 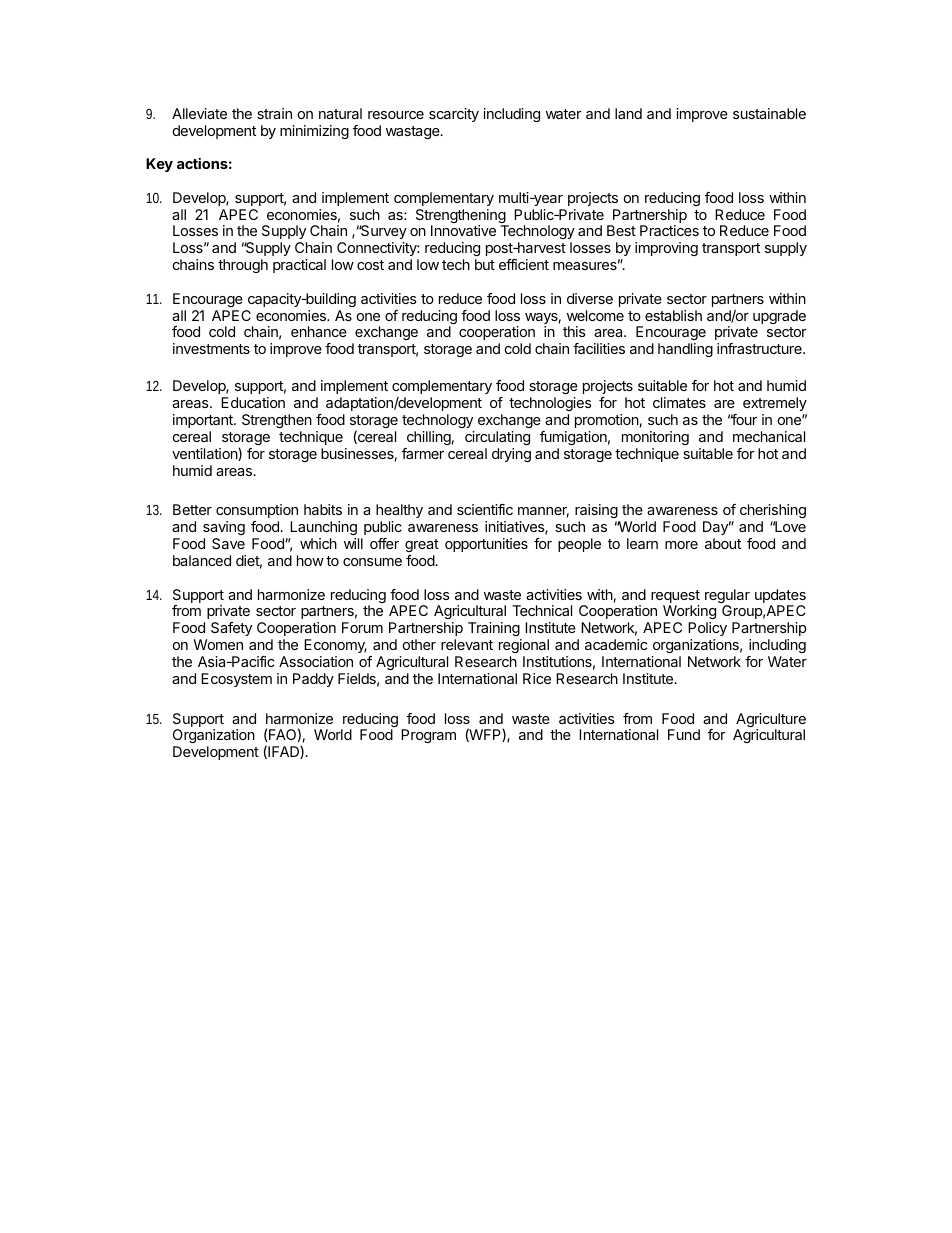 What do you see at coordinates (497, 438) in the screenshot?
I see `circulating` at bounding box center [497, 438].
